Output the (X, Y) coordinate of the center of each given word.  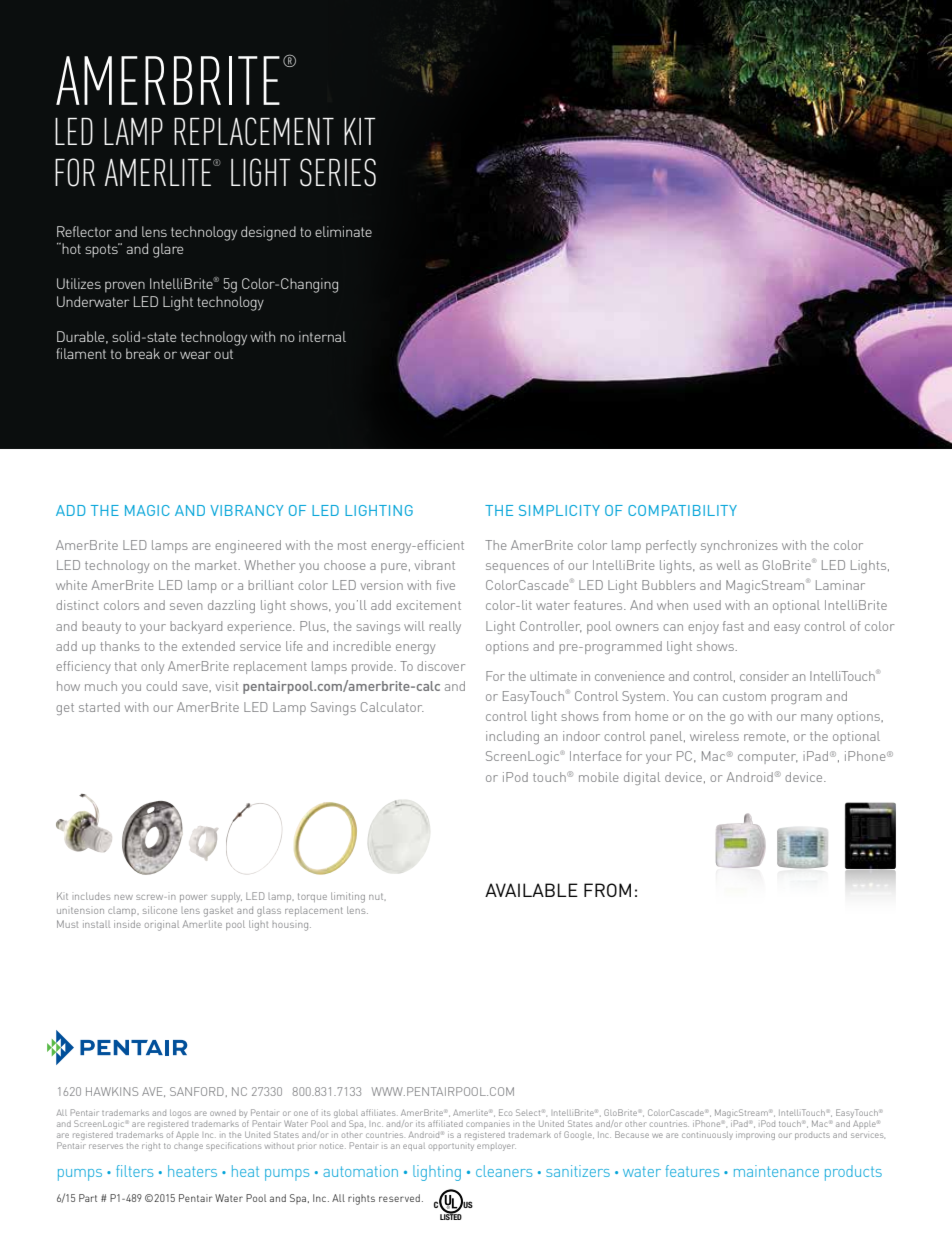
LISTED (451, 1216)
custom (744, 696)
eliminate (343, 231)
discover (441, 666)
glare (168, 250)
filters (134, 1171)
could (161, 686)
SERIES (338, 172)
